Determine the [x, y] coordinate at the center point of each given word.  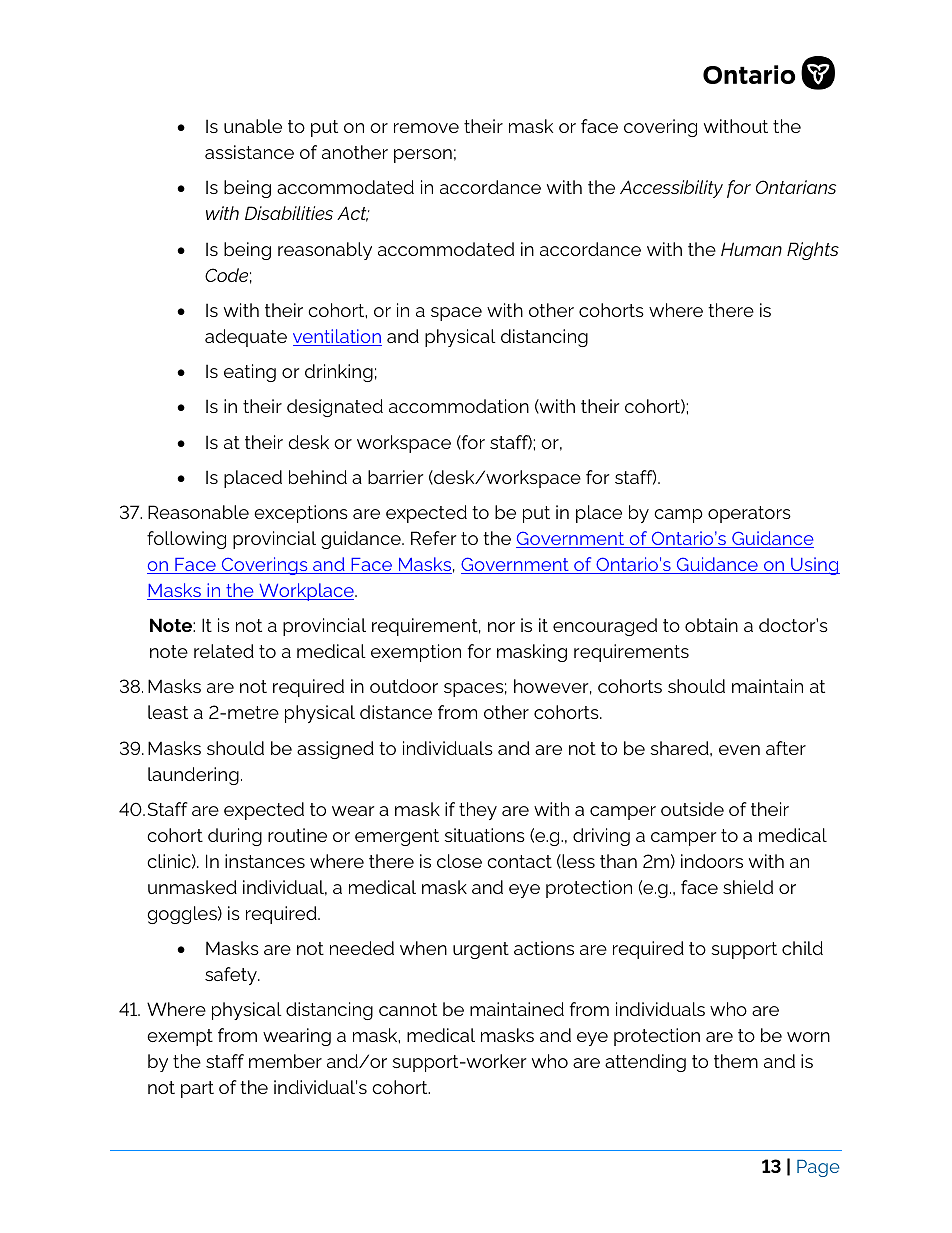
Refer [433, 538]
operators [749, 514]
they [478, 811]
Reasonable [198, 512]
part [197, 1089]
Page [818, 1168]
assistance [249, 152]
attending [645, 1063]
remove [426, 128]
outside [692, 809]
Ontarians [796, 187]
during [235, 837]
